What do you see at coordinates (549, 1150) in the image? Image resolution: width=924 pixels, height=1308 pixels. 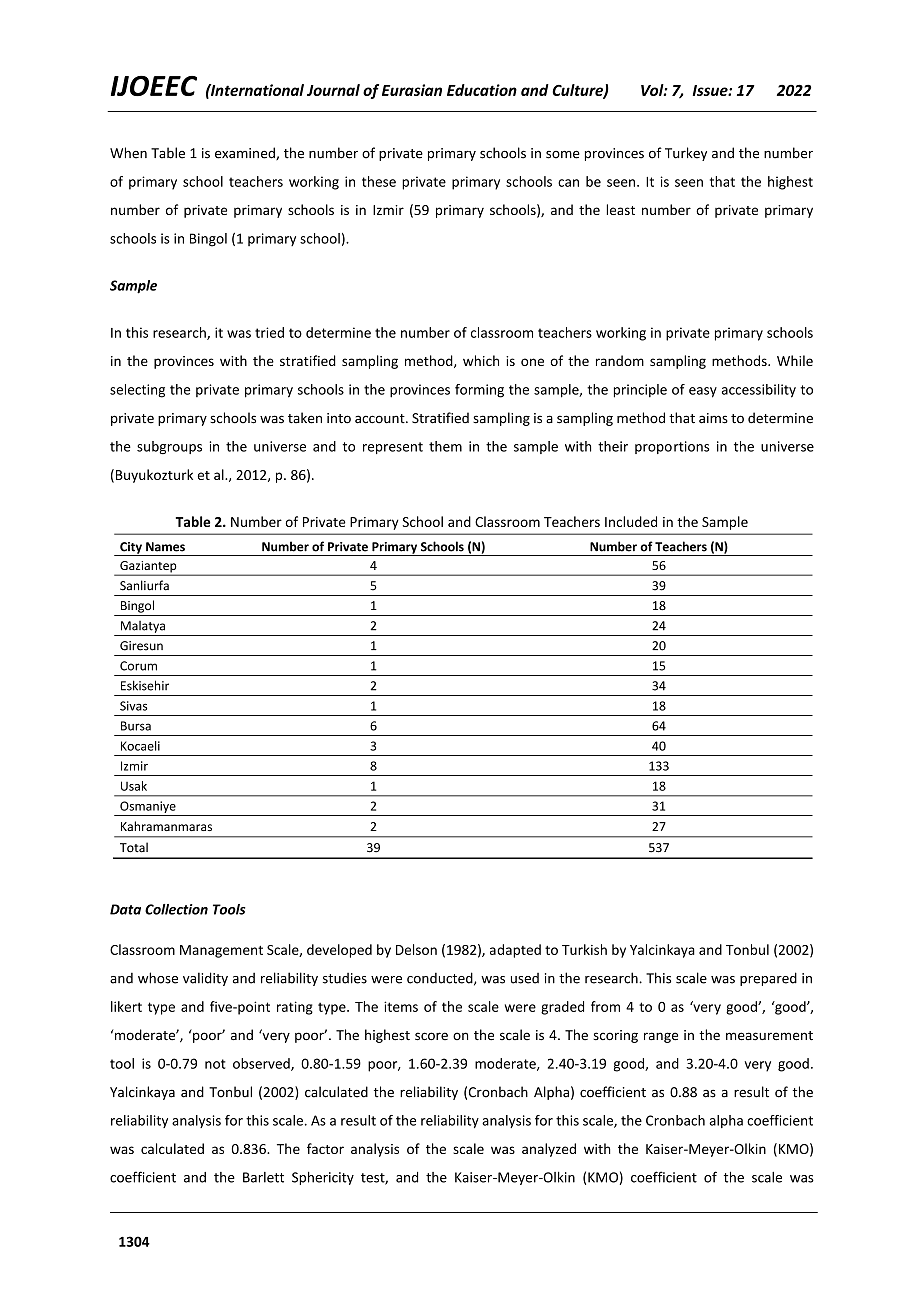 I see `analyzed` at bounding box center [549, 1150].
